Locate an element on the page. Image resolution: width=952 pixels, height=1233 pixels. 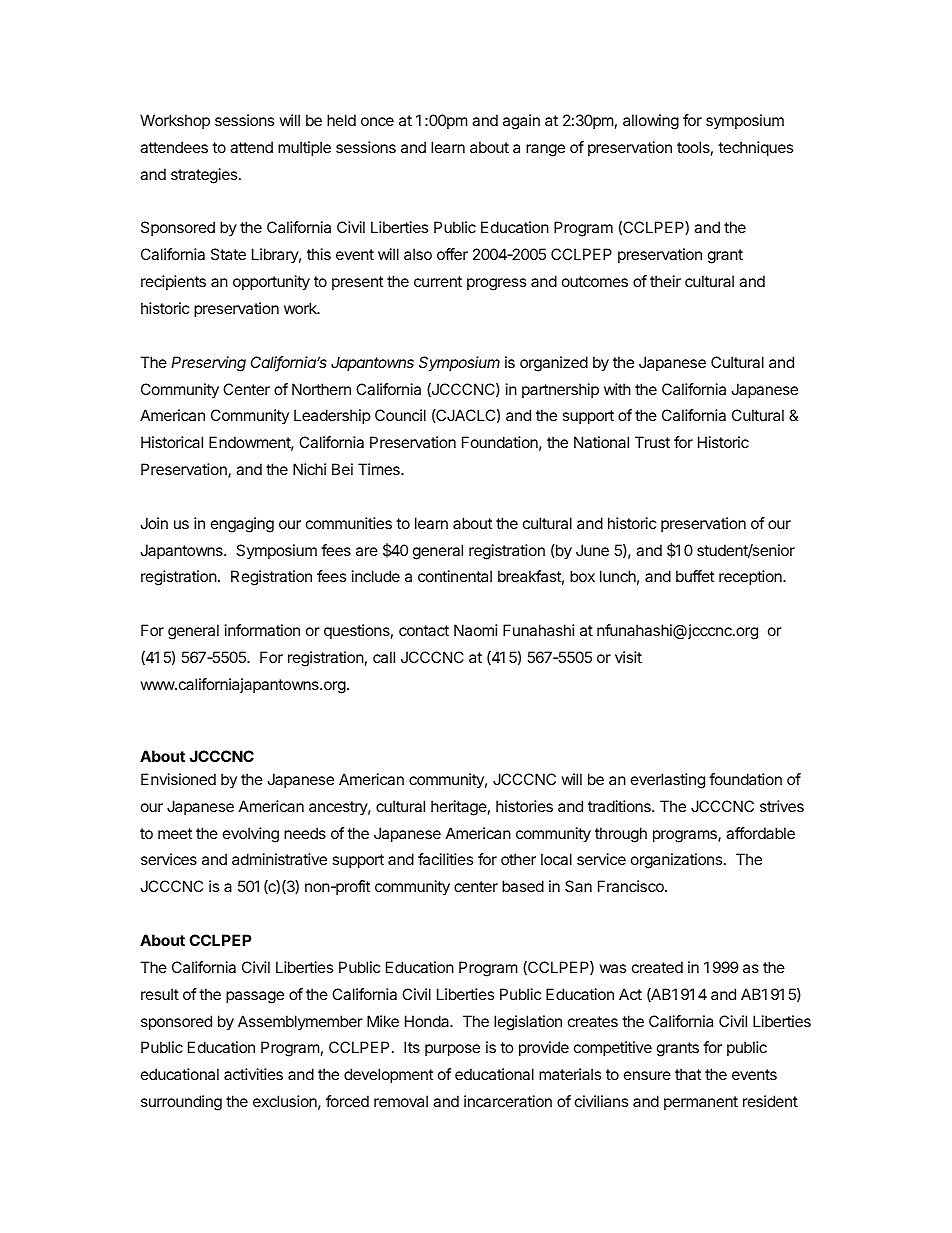
histories is located at coordinates (524, 806).
